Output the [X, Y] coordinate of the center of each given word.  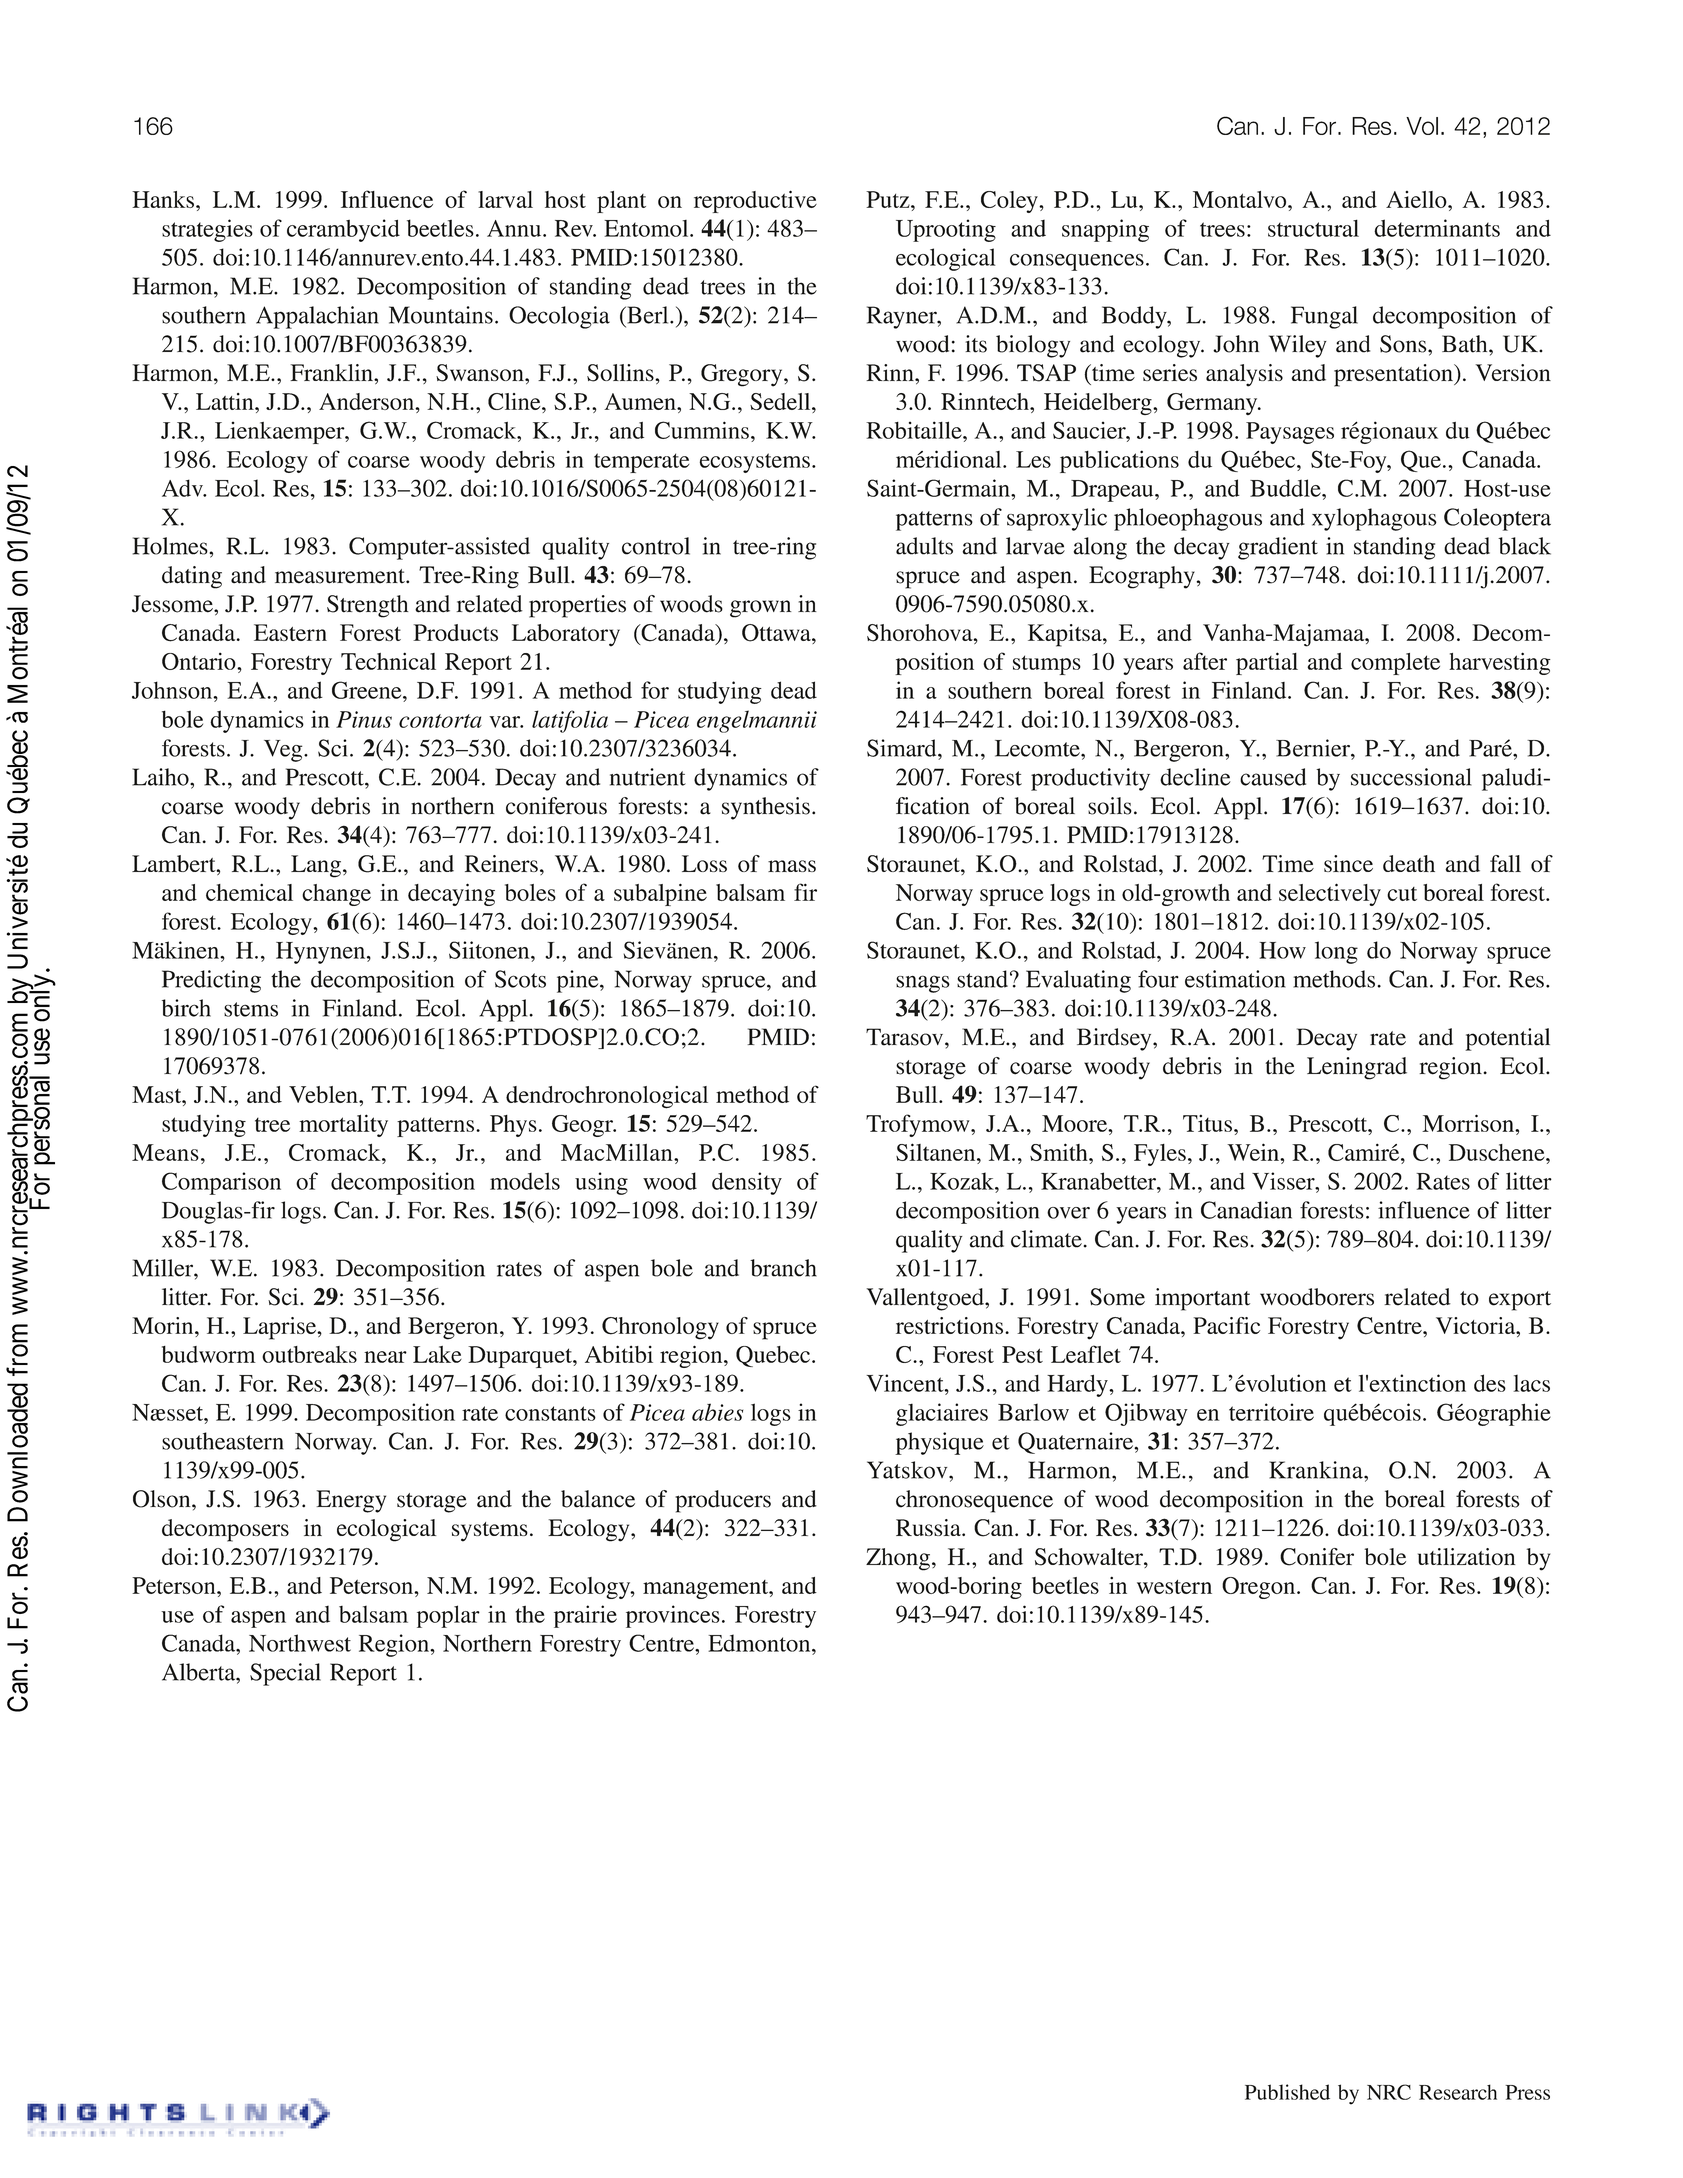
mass [792, 866]
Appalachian [317, 317]
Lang [316, 866]
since [1348, 863]
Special [285, 1674]
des [1490, 1383]
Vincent [906, 1383]
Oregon [1260, 1588]
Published [1287, 2092]
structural [1313, 228]
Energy [351, 1501]
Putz [889, 199]
